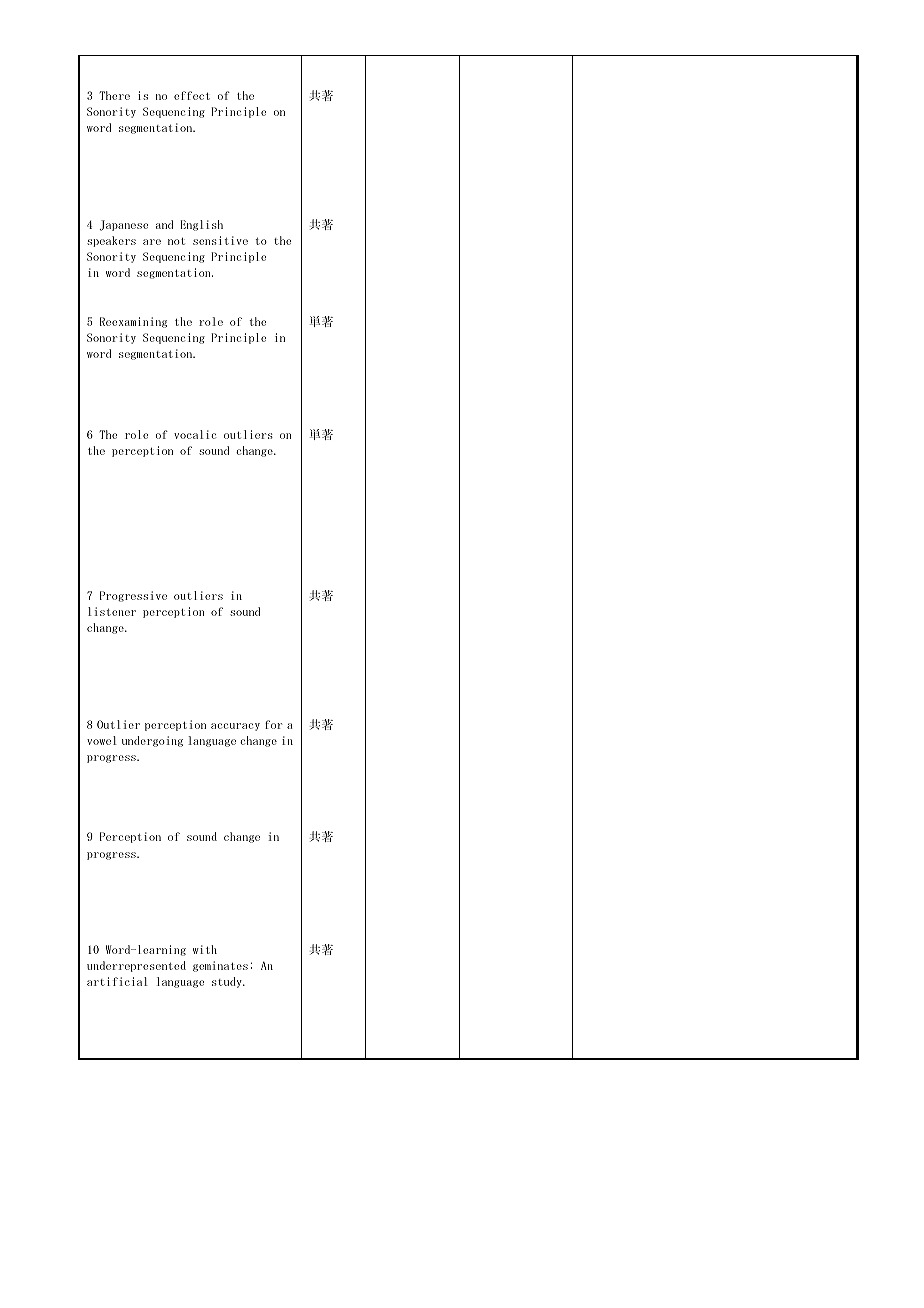 This screenshot has width=924, height=1308. I want to click on sensitive, so click(220, 240).
